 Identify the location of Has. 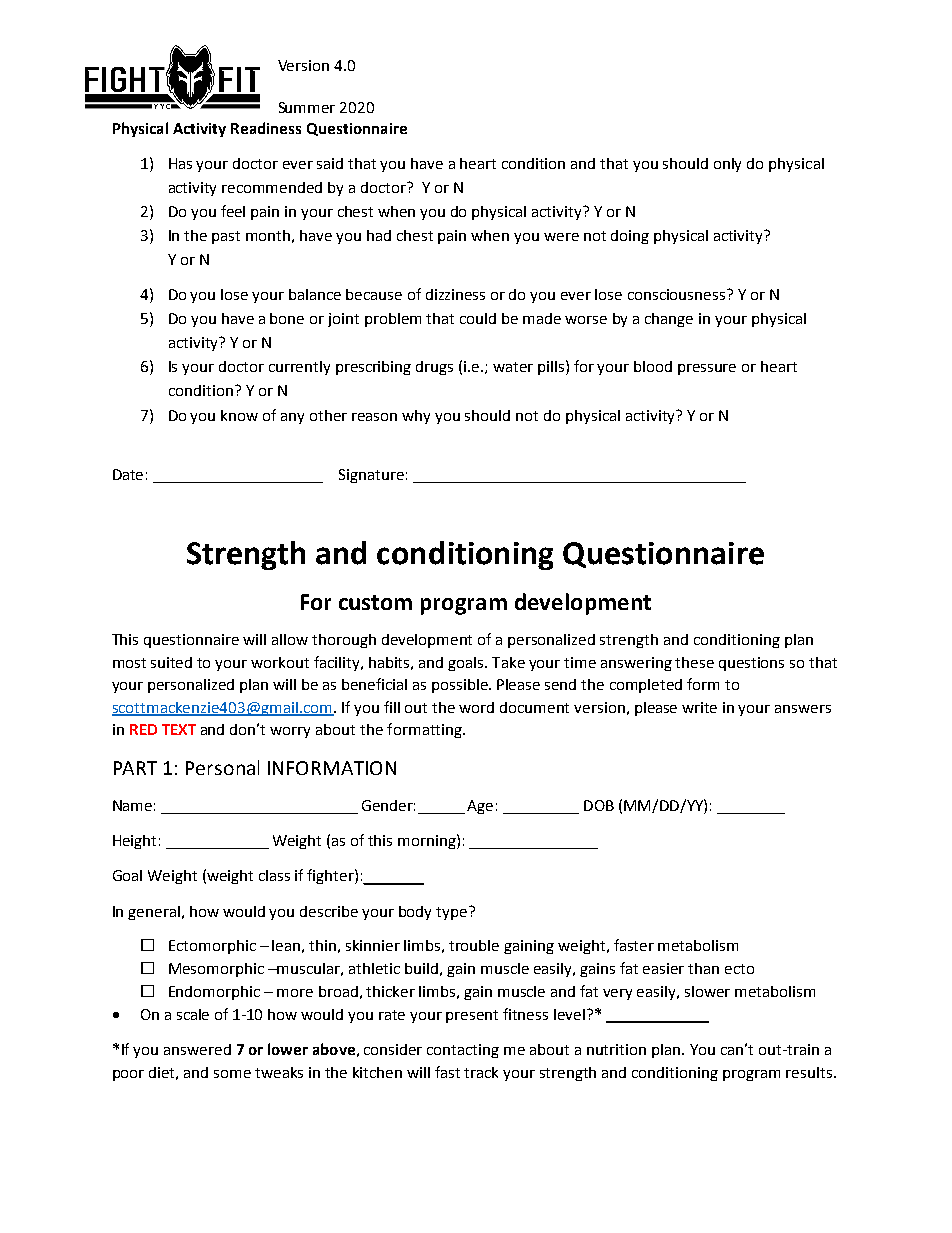
(180, 163).
